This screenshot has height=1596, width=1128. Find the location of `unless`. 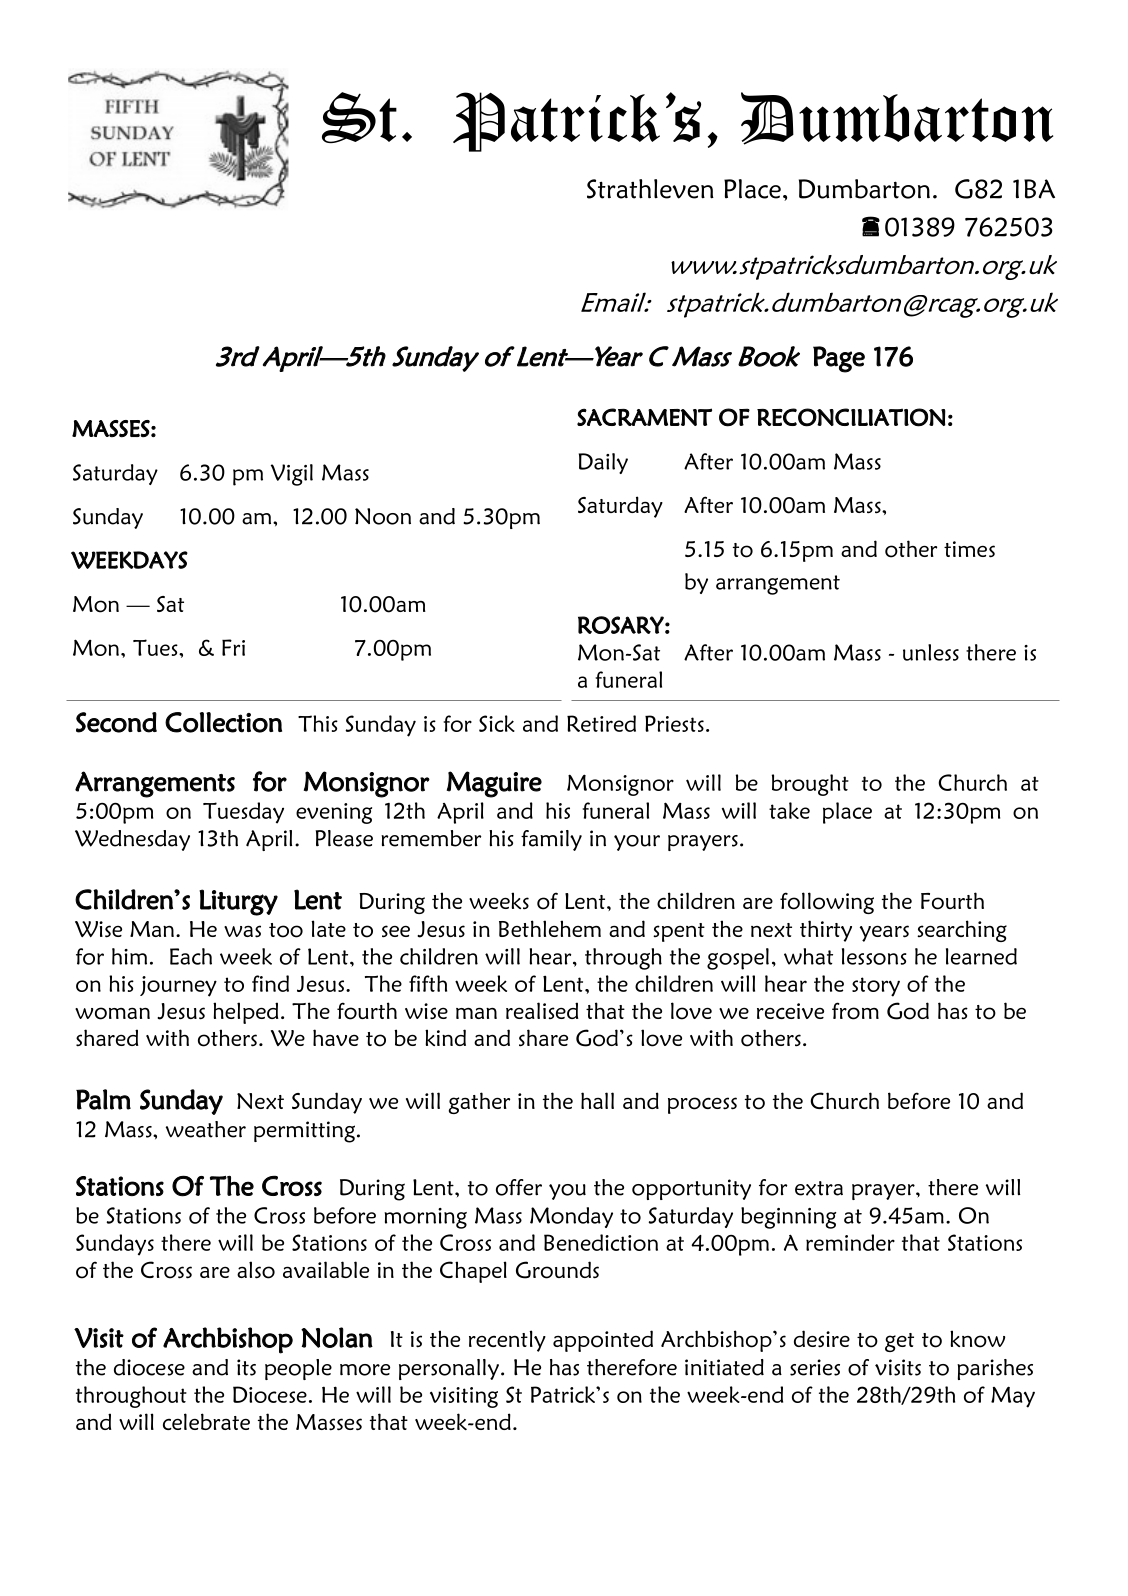

unless is located at coordinates (931, 652).
